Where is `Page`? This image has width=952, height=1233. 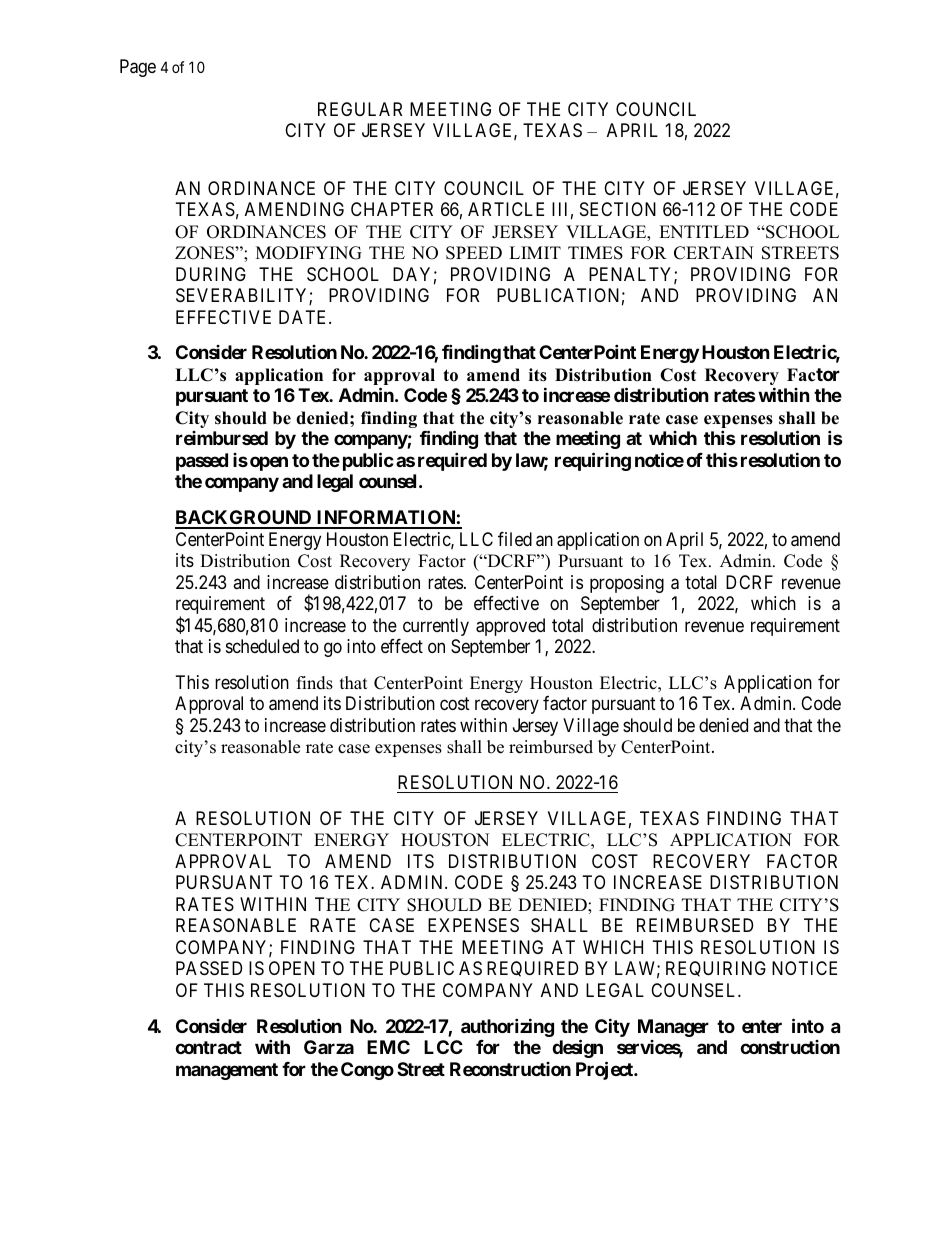 Page is located at coordinates (138, 68).
